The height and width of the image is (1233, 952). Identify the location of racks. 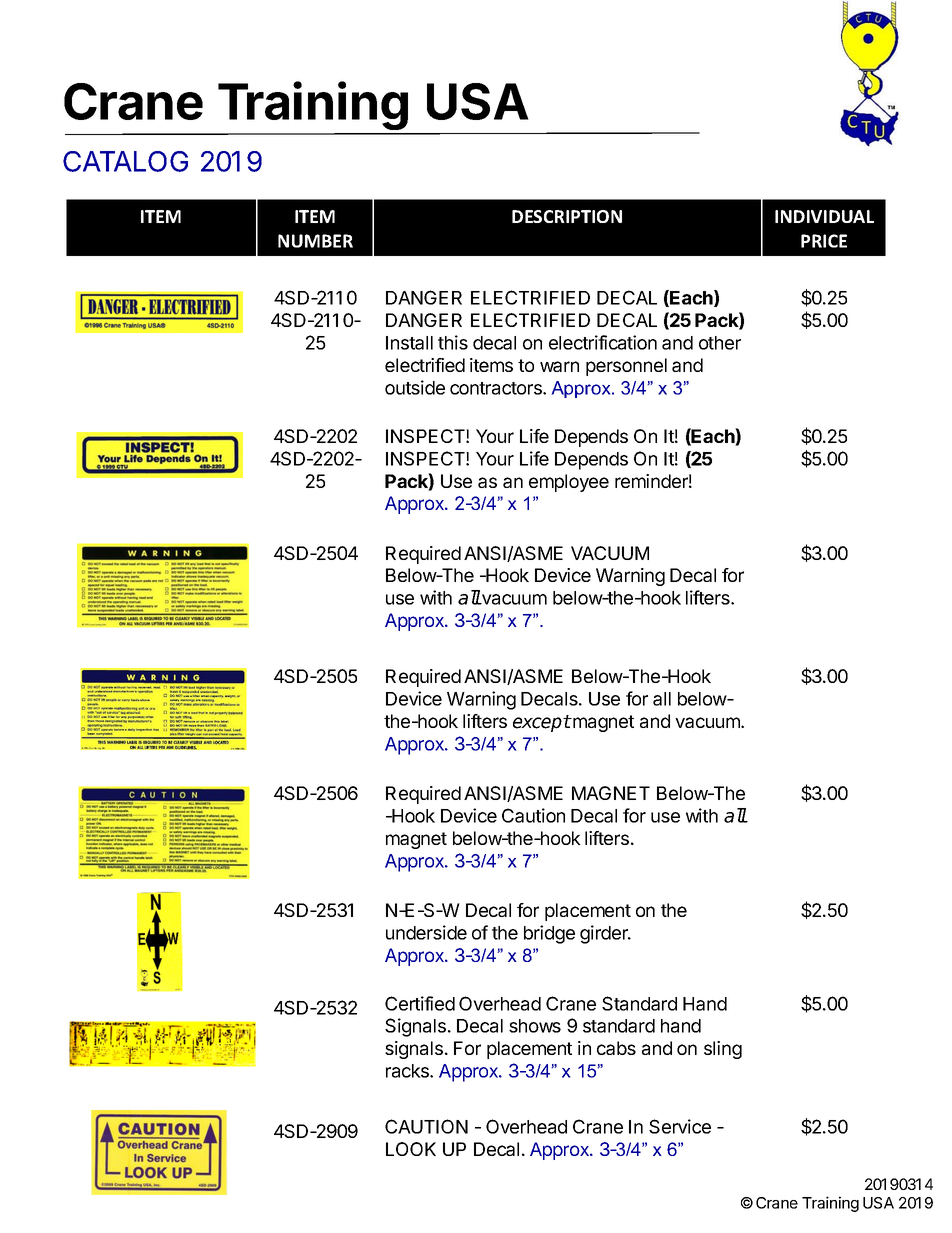
(408, 1071).
